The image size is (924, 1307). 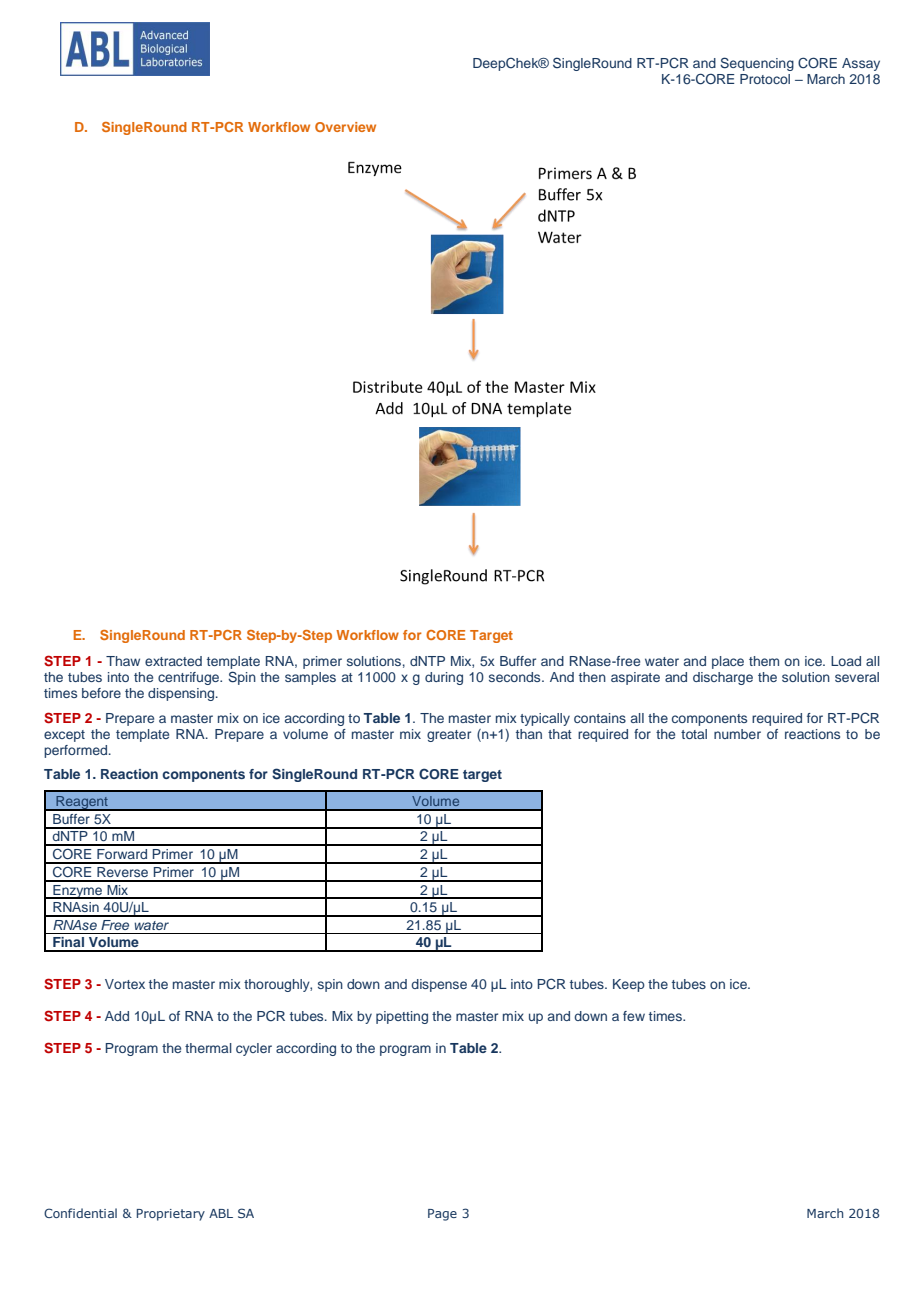 I want to click on dispense, so click(x=439, y=985).
